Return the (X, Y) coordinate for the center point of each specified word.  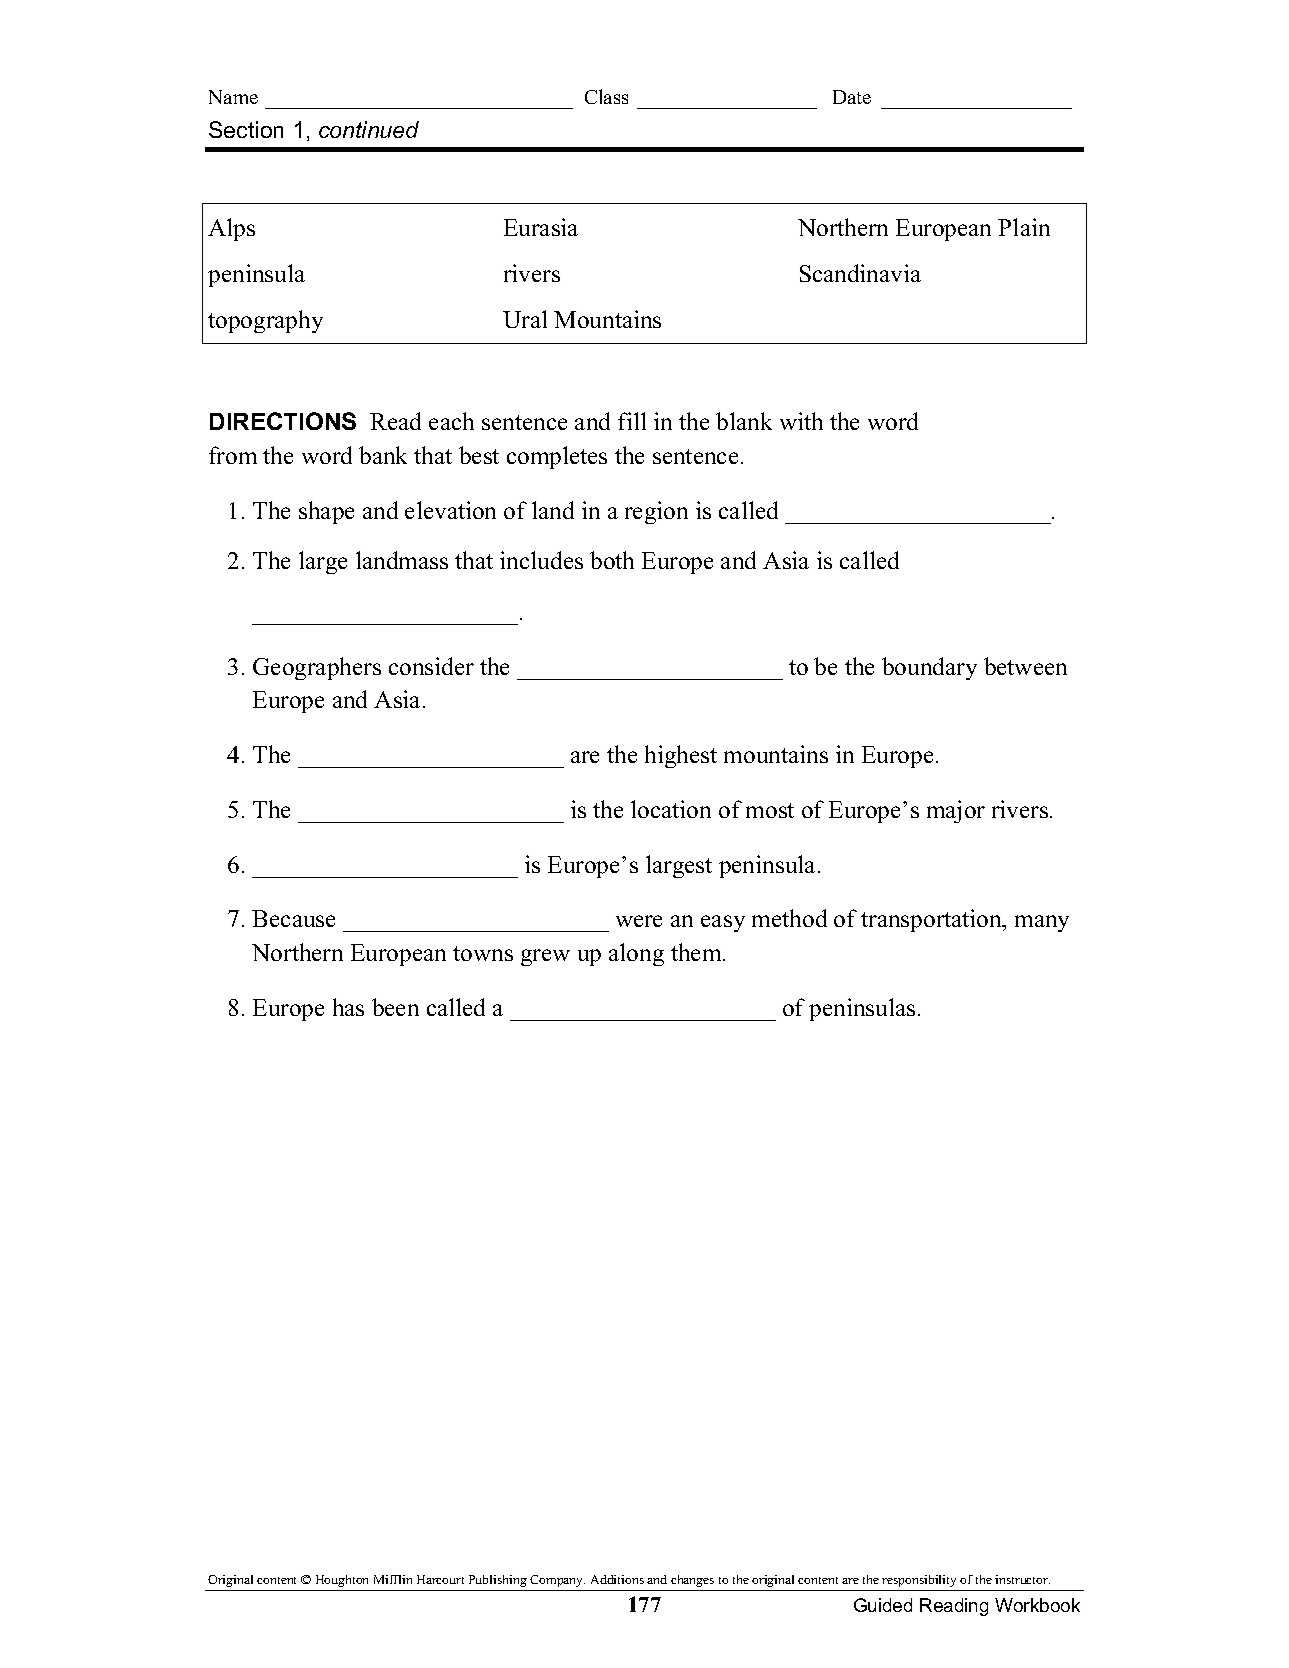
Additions (617, 1579)
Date (852, 97)
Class (606, 96)
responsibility (919, 1581)
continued (369, 129)
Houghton (342, 1581)
